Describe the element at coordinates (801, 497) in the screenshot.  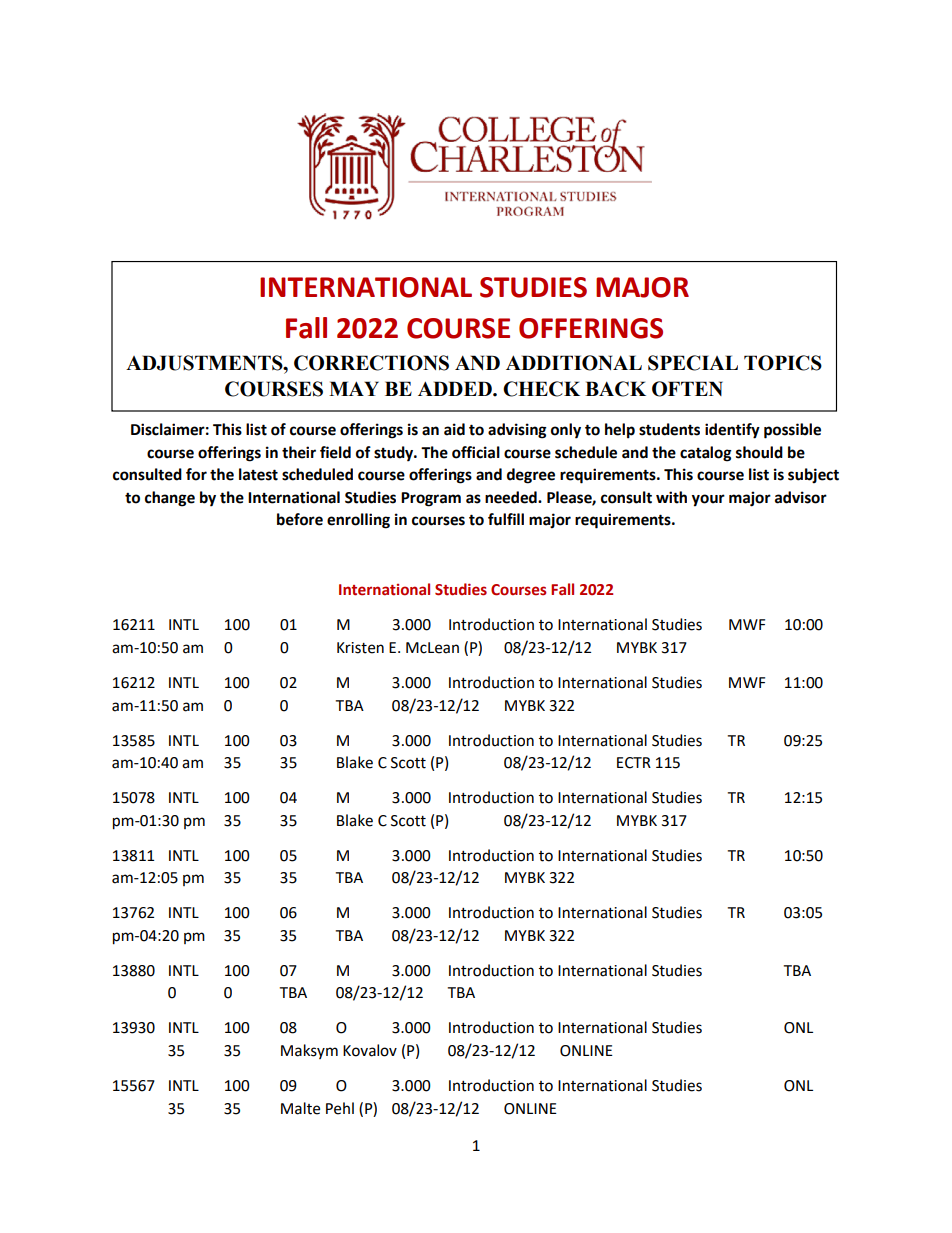
I see `advisor` at that location.
